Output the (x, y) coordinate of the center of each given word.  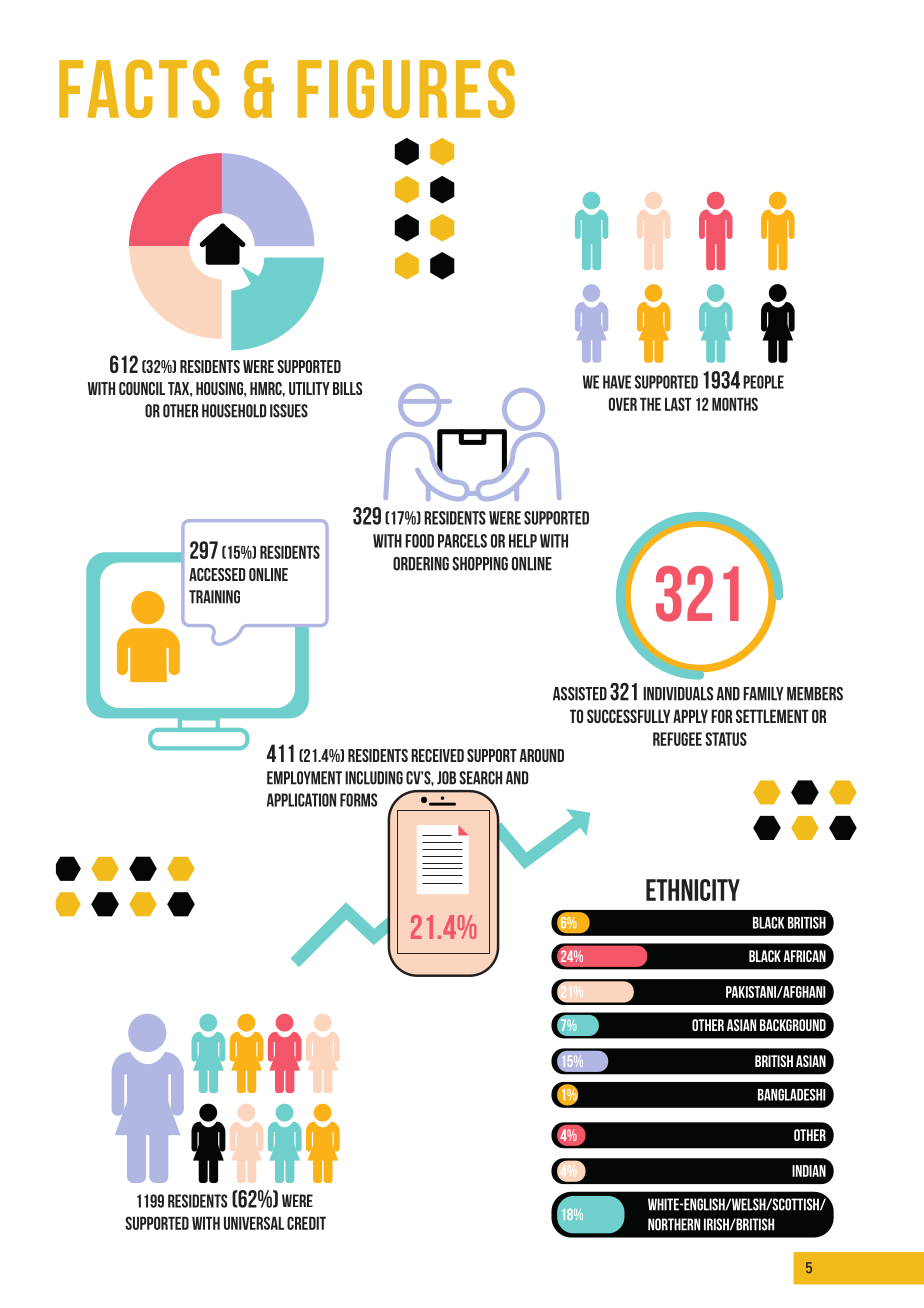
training (214, 597)
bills (347, 388)
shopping (480, 564)
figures (406, 88)
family (763, 694)
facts (139, 88)
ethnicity (693, 890)
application (301, 800)
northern (674, 1224)
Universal (254, 1223)
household (234, 411)
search (480, 778)
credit (306, 1223)
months (735, 404)
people (763, 382)
